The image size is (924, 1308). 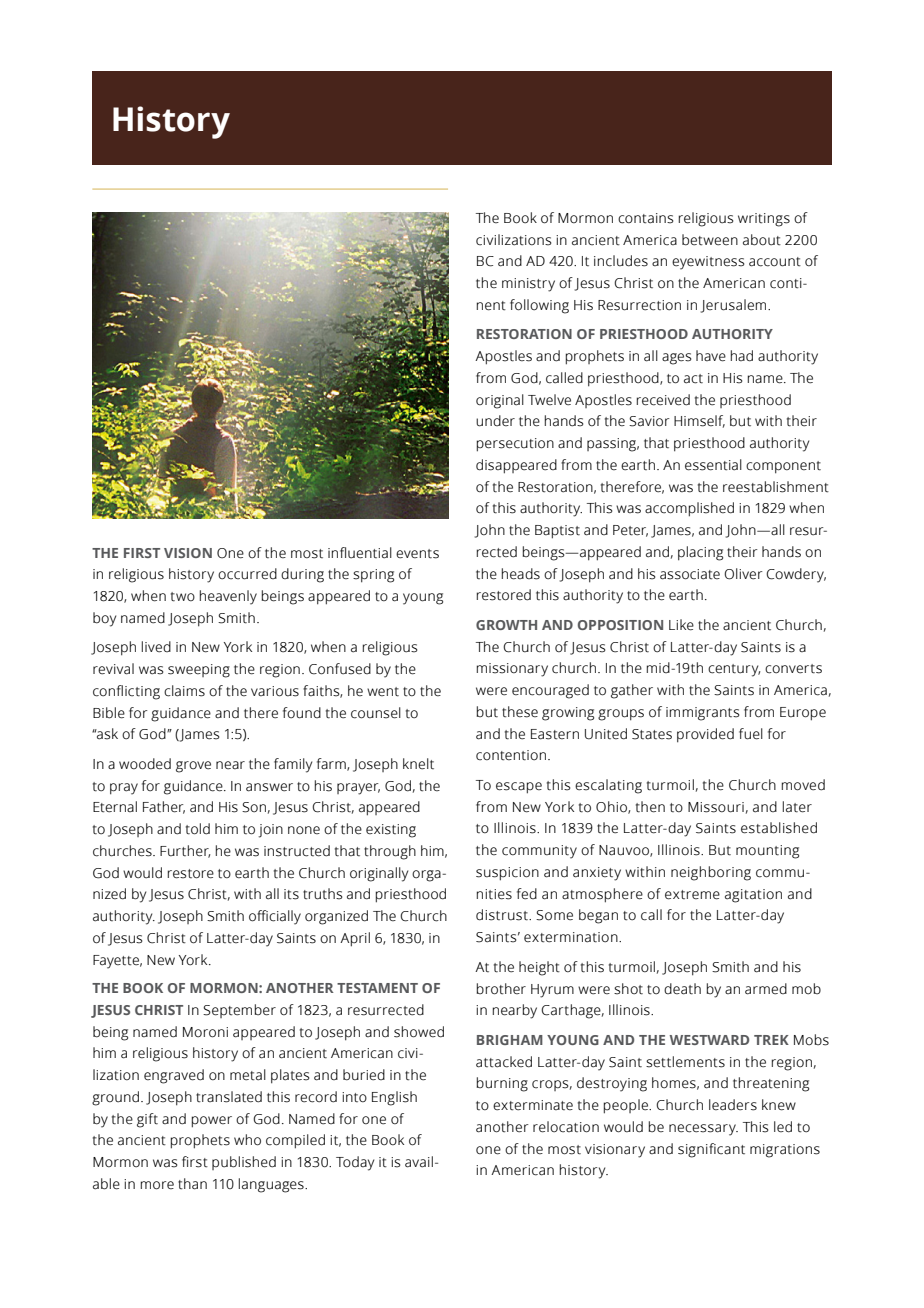 What do you see at coordinates (621, 261) in the image?
I see `includes` at bounding box center [621, 261].
